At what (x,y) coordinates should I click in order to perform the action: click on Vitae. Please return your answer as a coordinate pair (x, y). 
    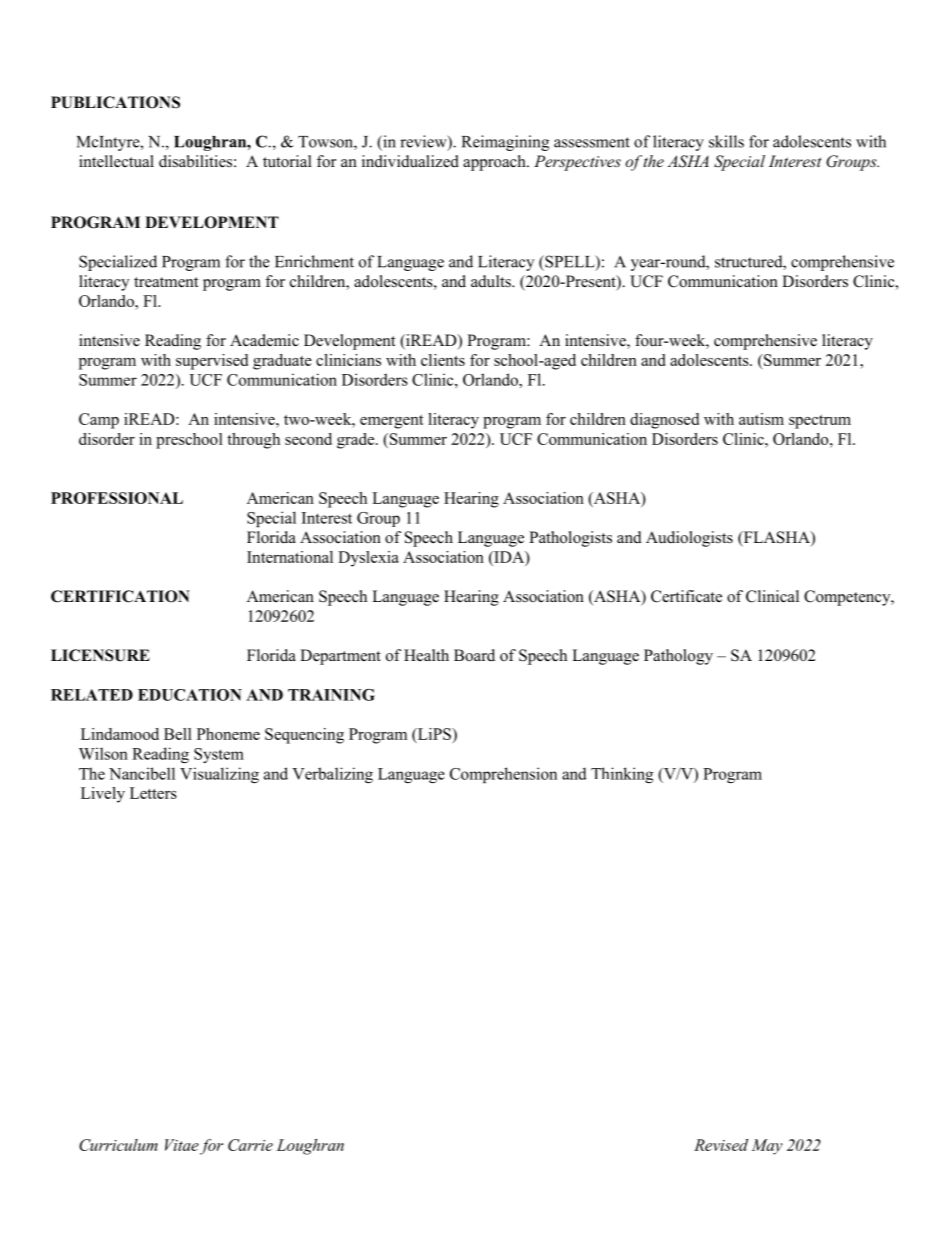
    Looking at the image, I should click on (182, 1145).
